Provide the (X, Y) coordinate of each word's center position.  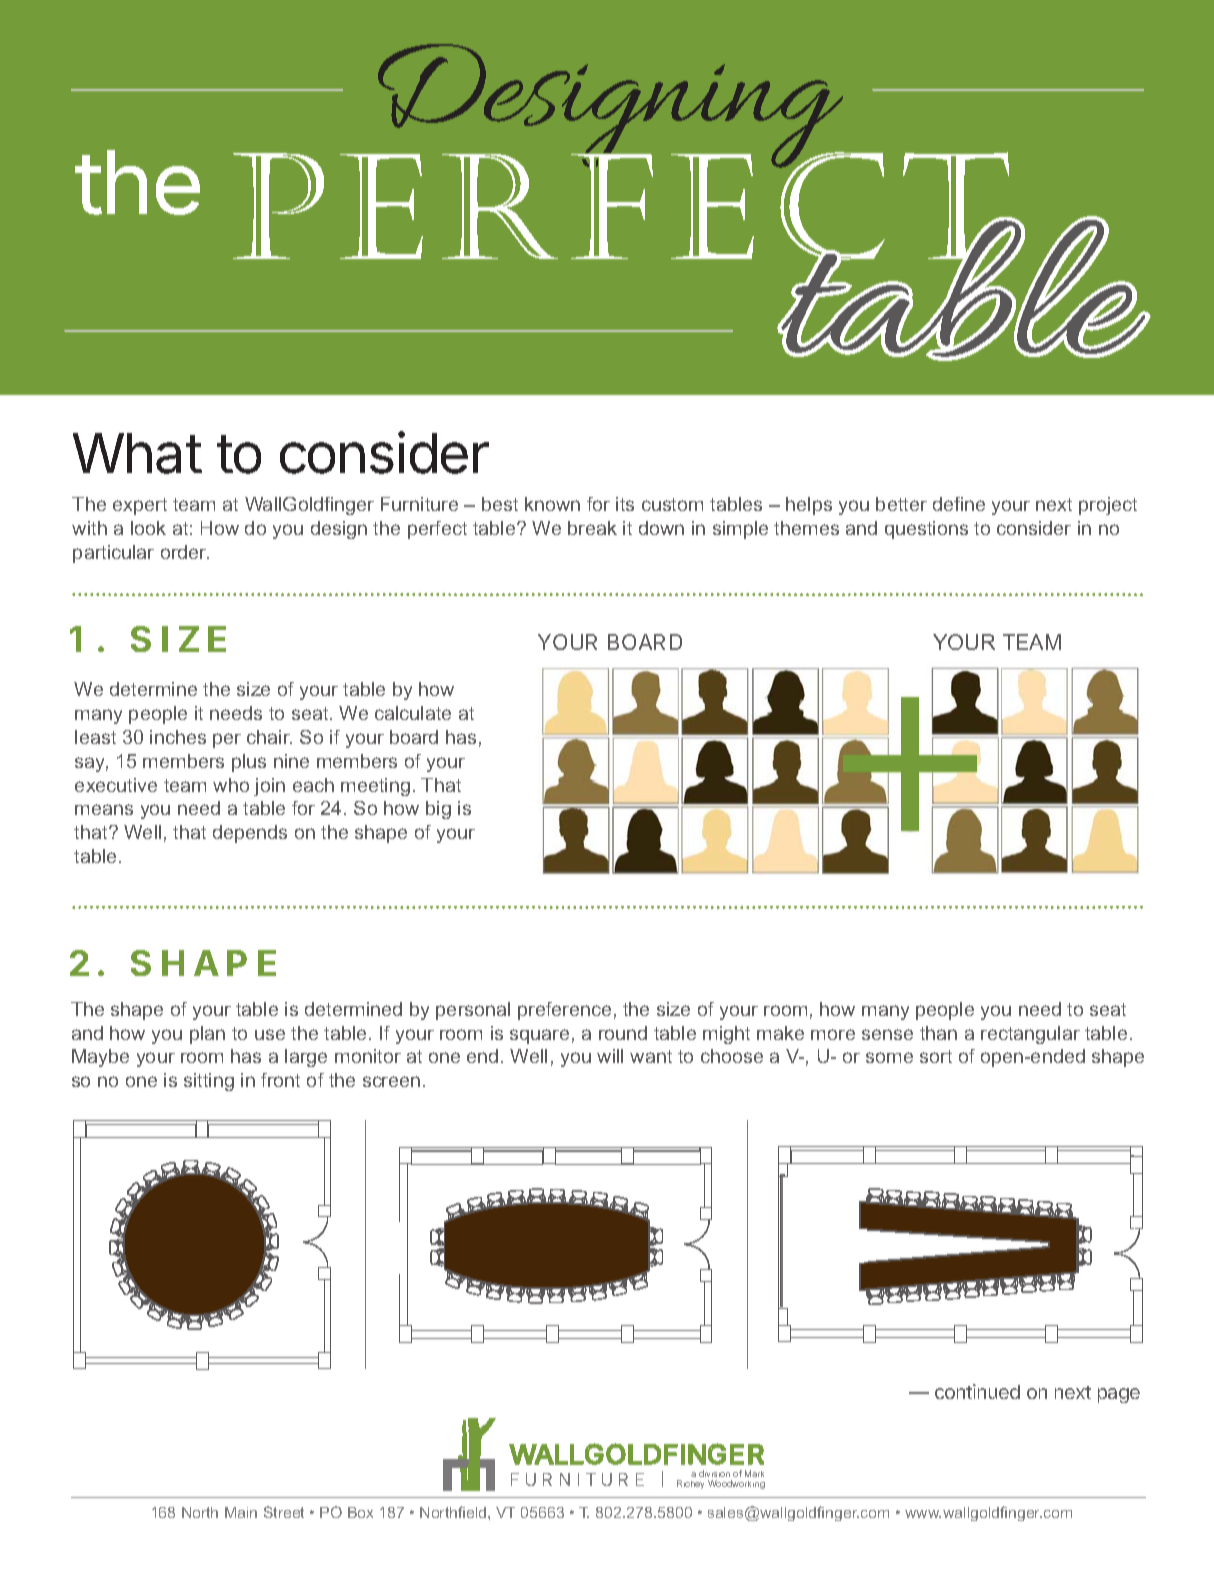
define (959, 504)
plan (207, 1035)
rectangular (1030, 1035)
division (714, 1473)
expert (140, 506)
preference (564, 1011)
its (625, 504)
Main (241, 1512)
